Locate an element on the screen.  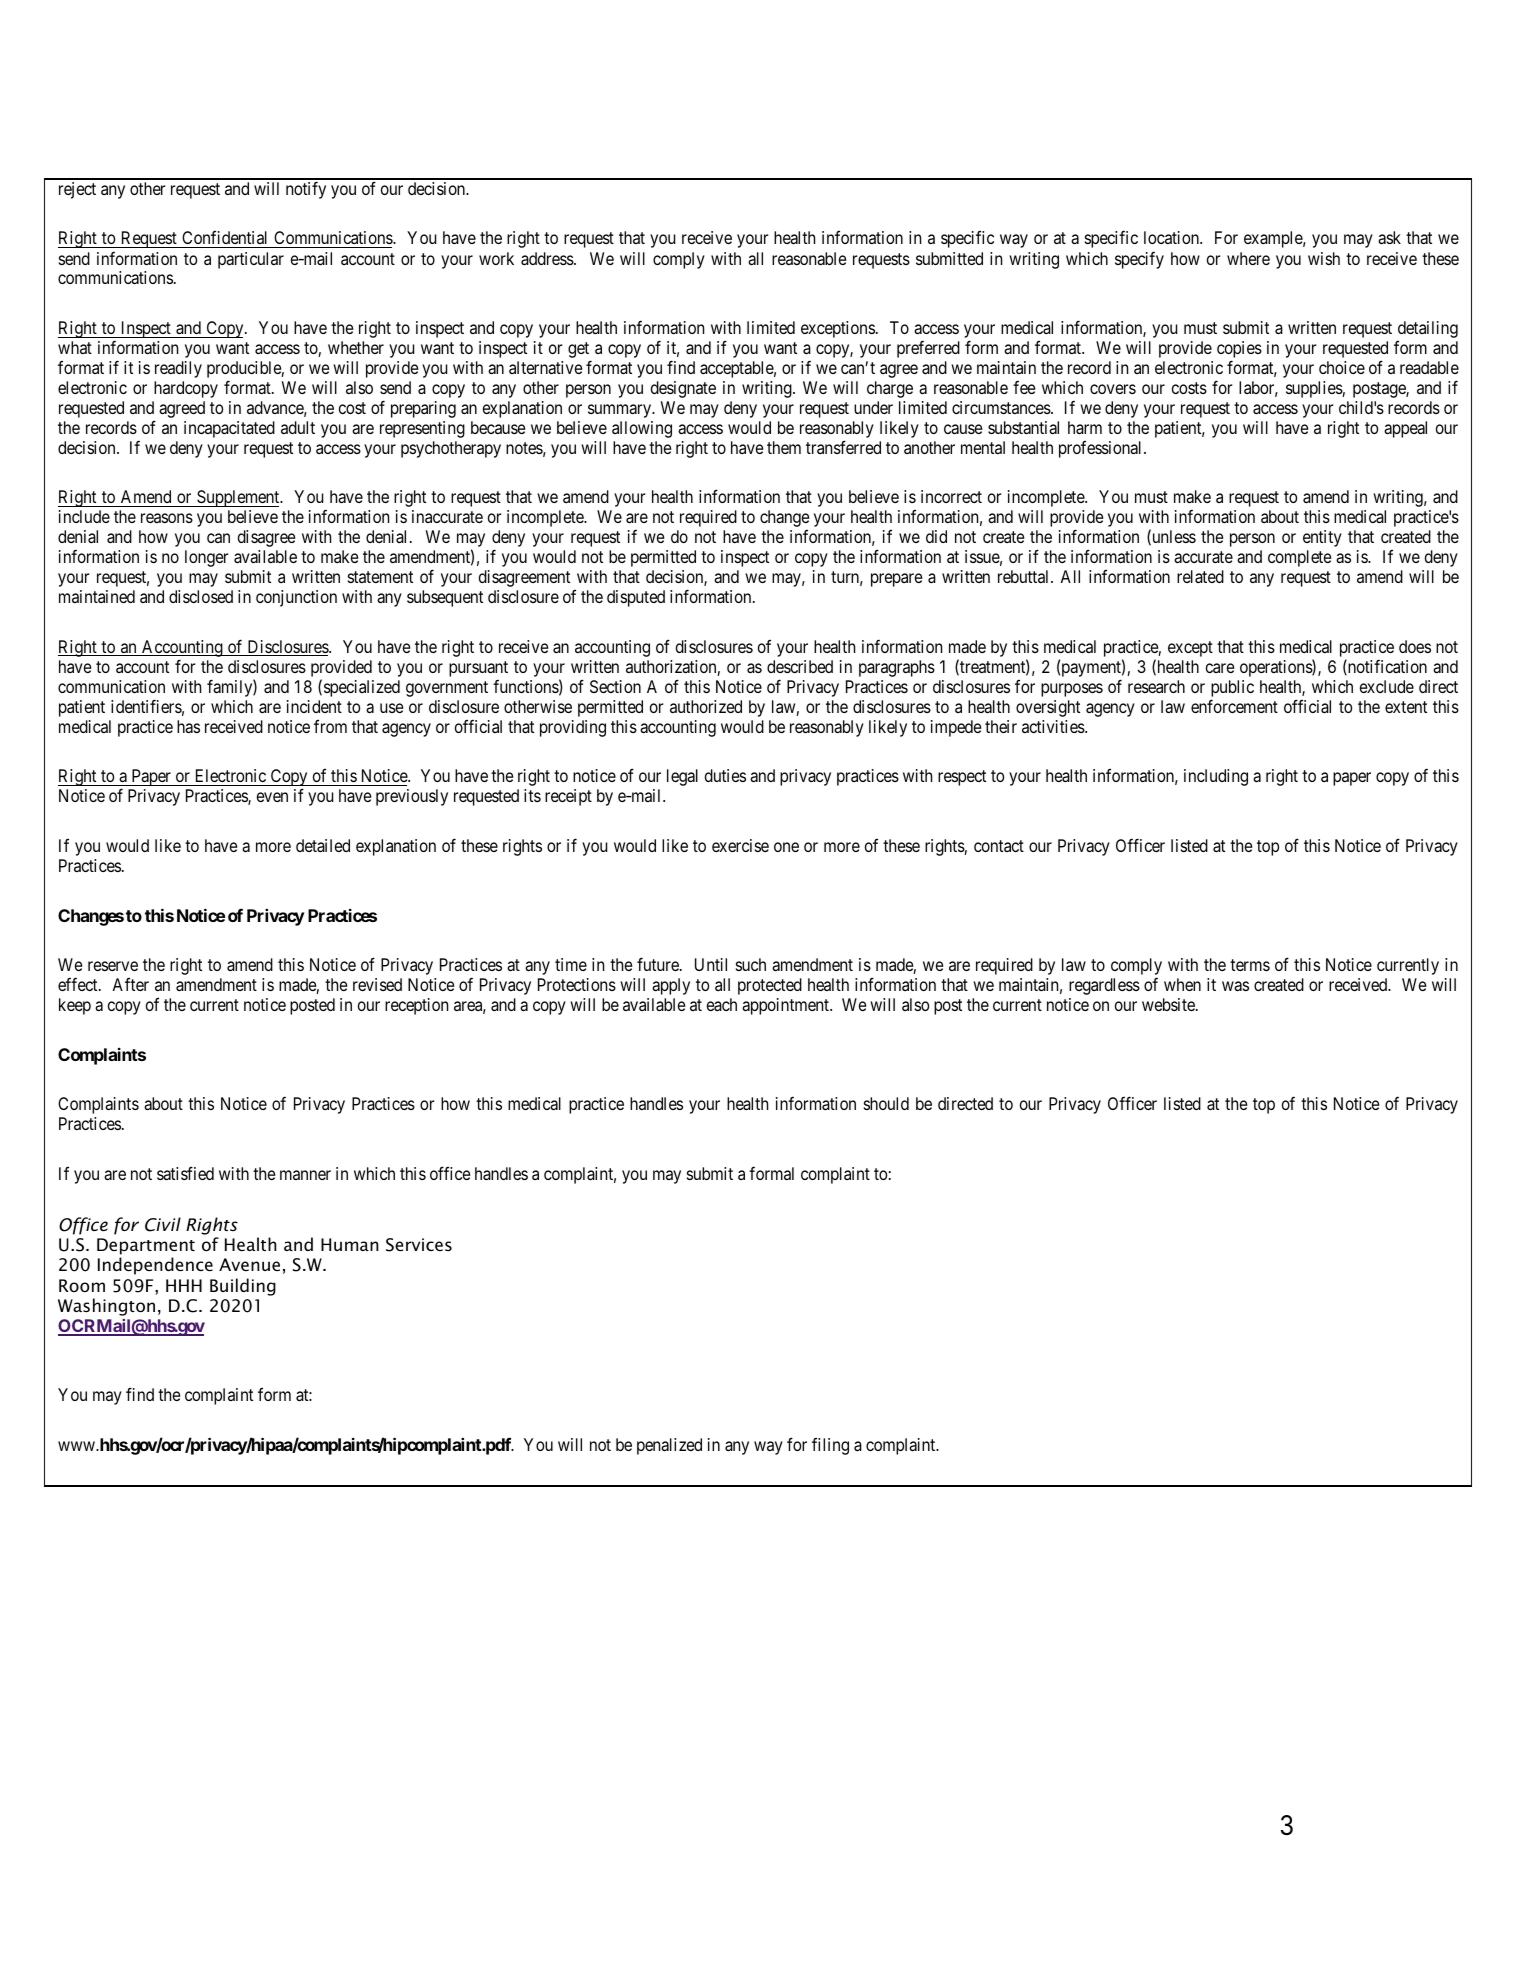
described is located at coordinates (800, 666).
